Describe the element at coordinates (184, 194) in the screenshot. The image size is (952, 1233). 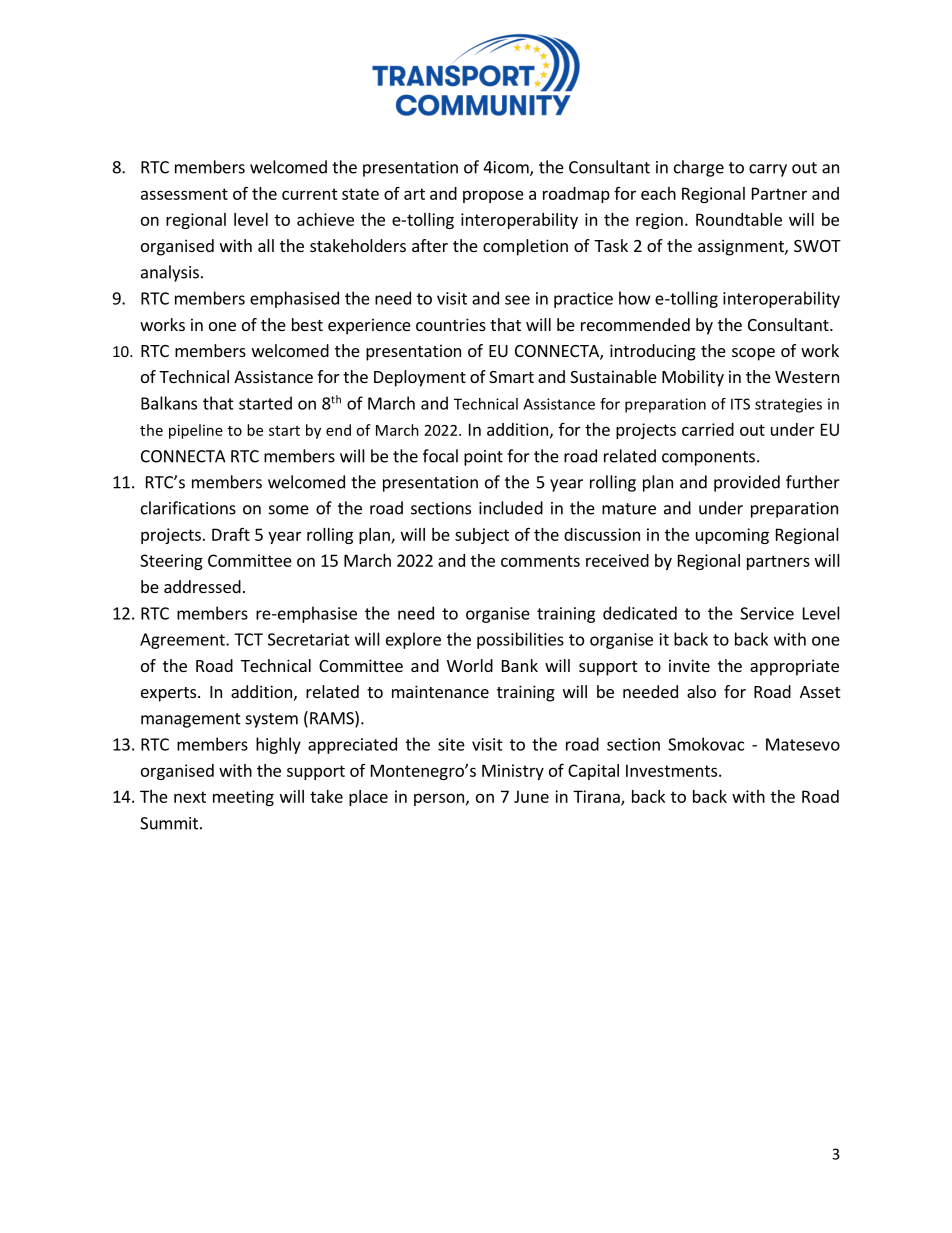
I see `assessment` at that location.
